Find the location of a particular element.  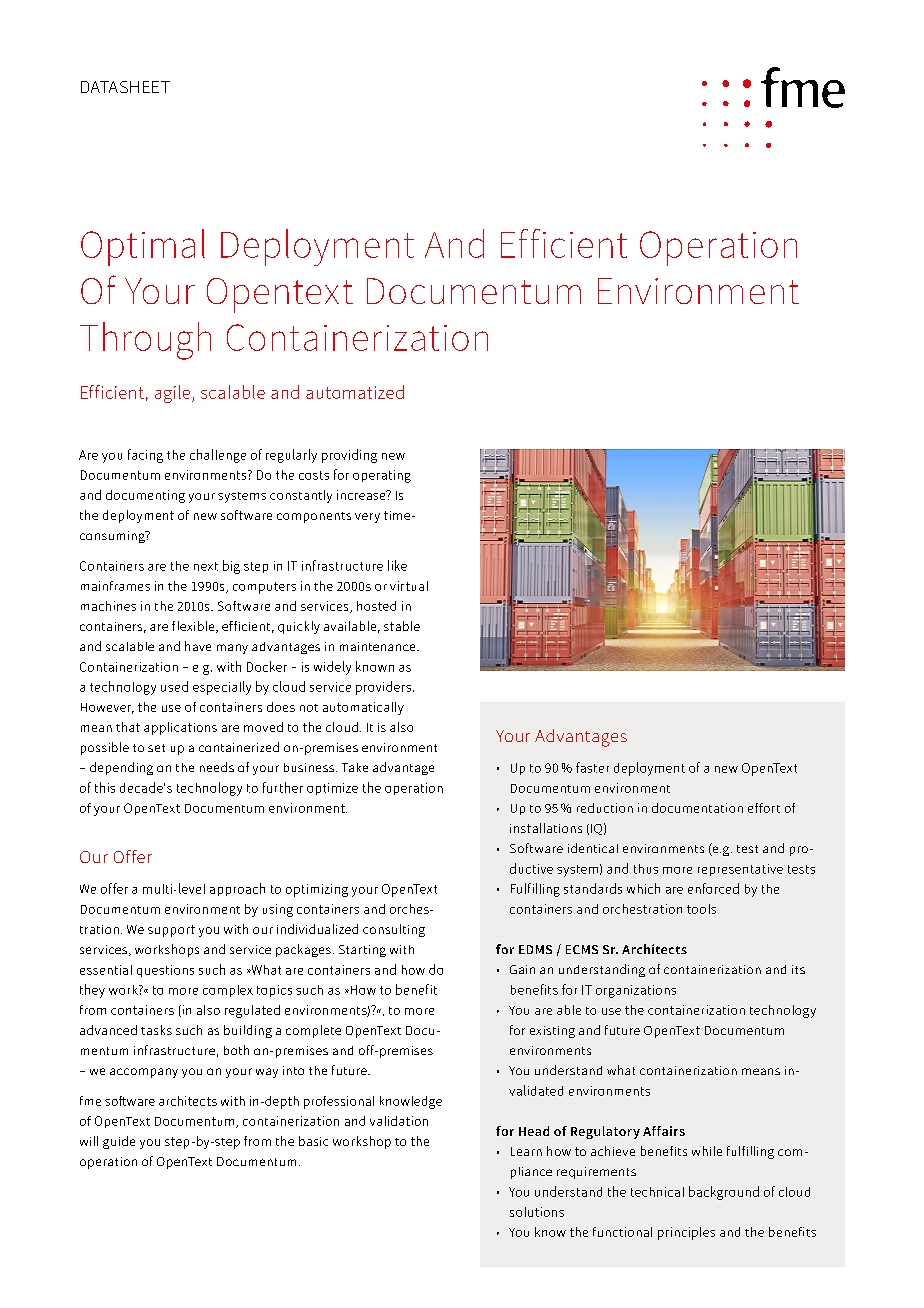

virtual is located at coordinates (409, 586).
